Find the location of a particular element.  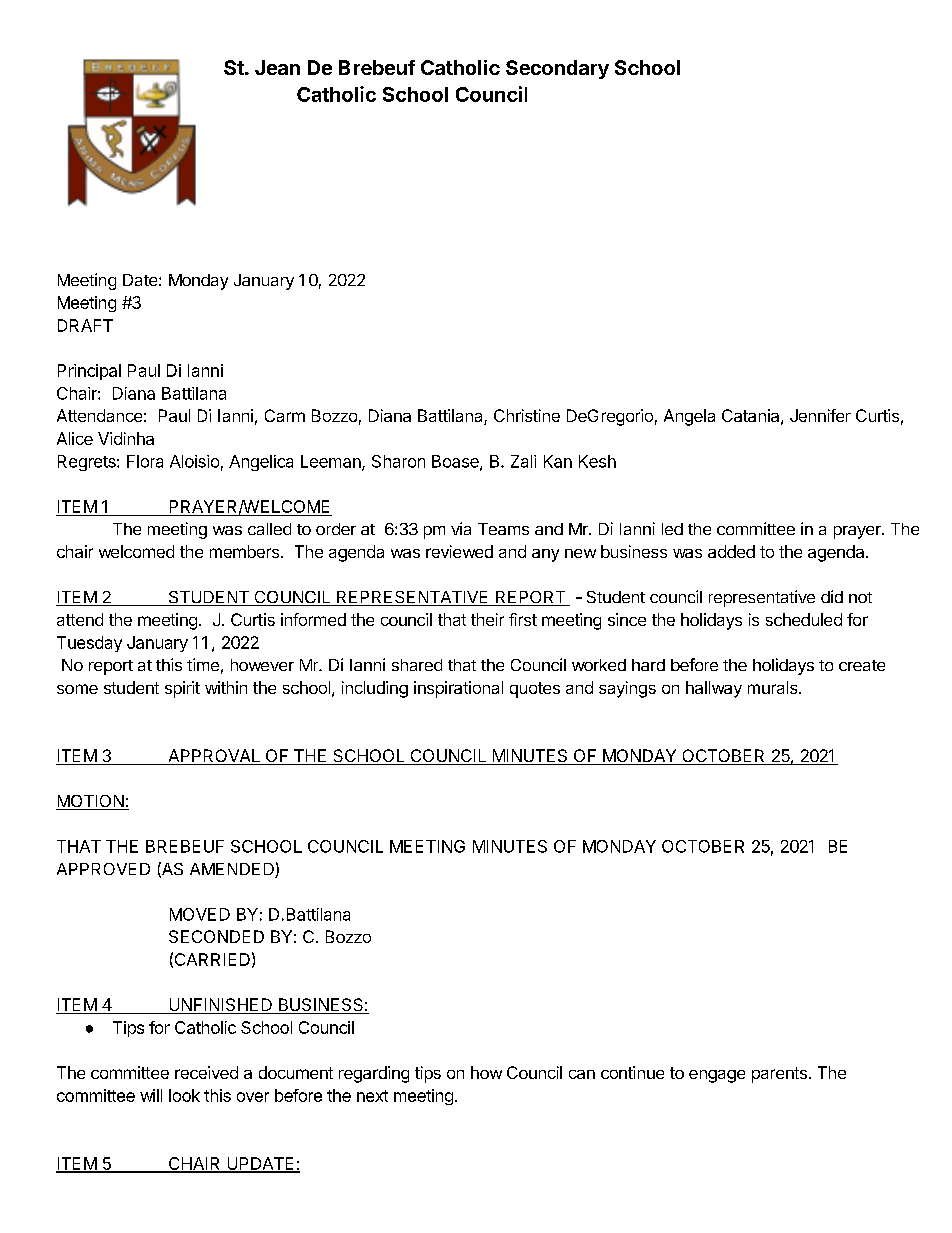

Jennifer is located at coordinates (820, 415).
